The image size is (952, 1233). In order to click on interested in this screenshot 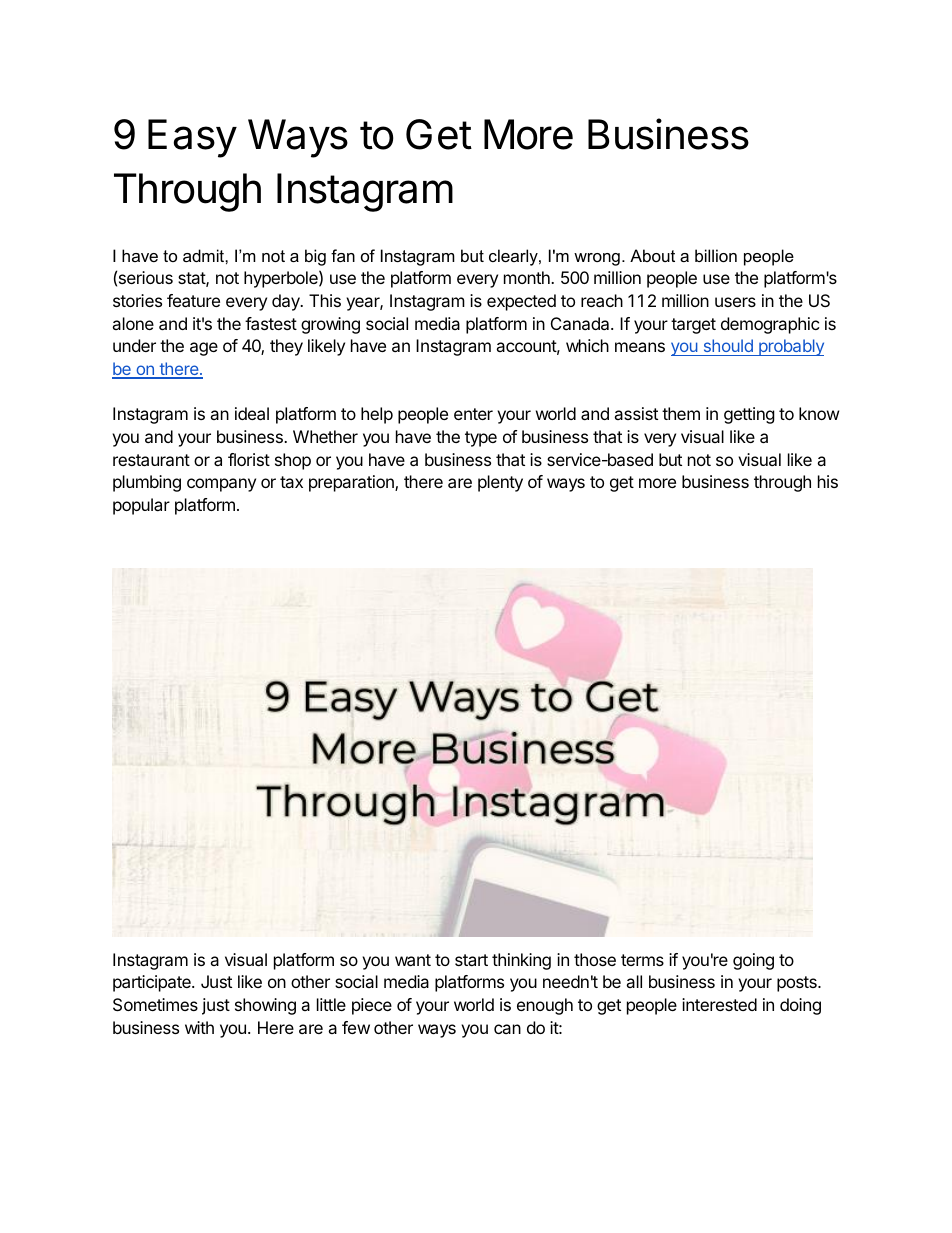, I will do `click(719, 1004)`.
